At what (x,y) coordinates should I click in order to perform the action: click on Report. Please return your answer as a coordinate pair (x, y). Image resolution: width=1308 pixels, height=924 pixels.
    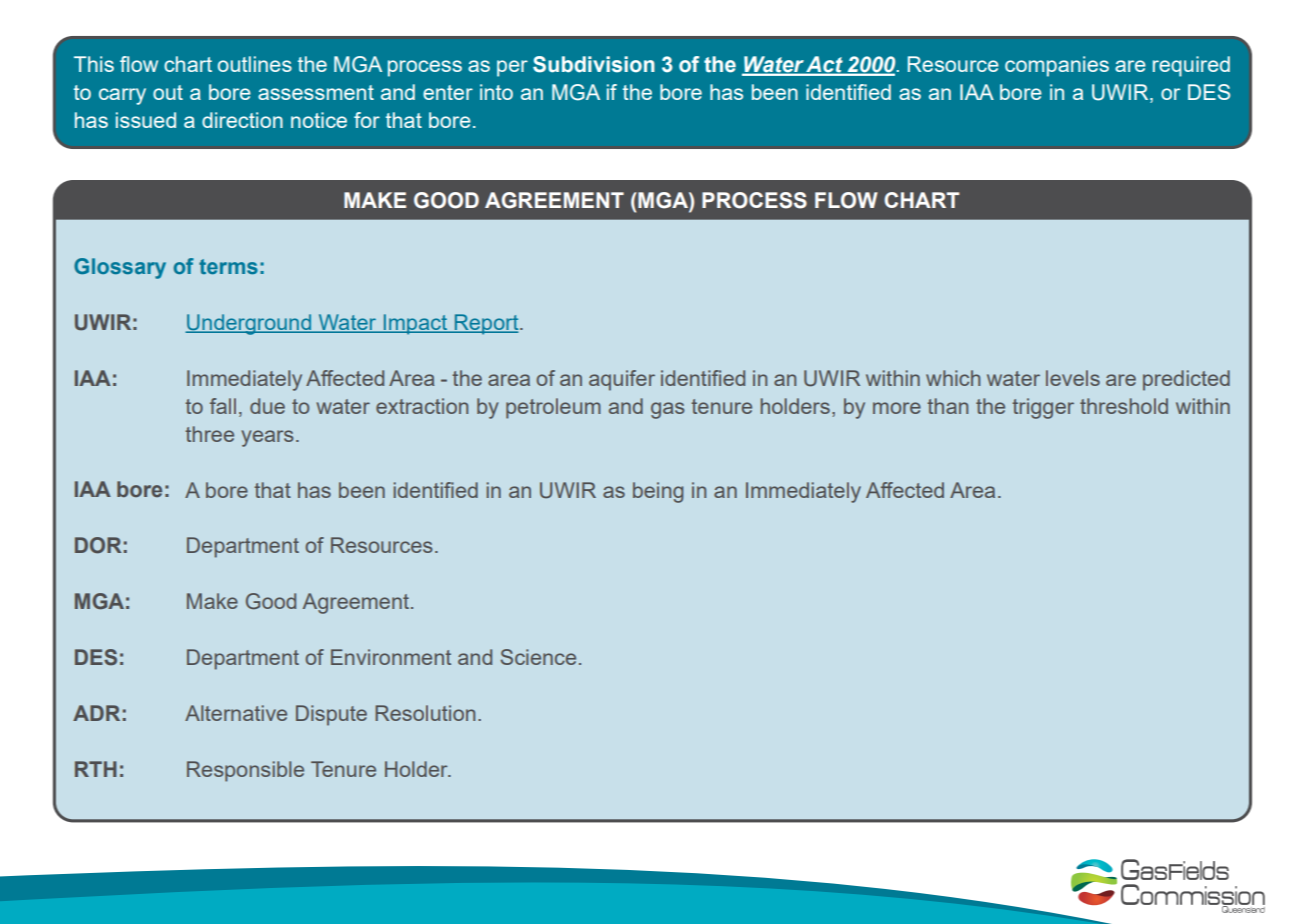
    Looking at the image, I should click on (486, 324).
